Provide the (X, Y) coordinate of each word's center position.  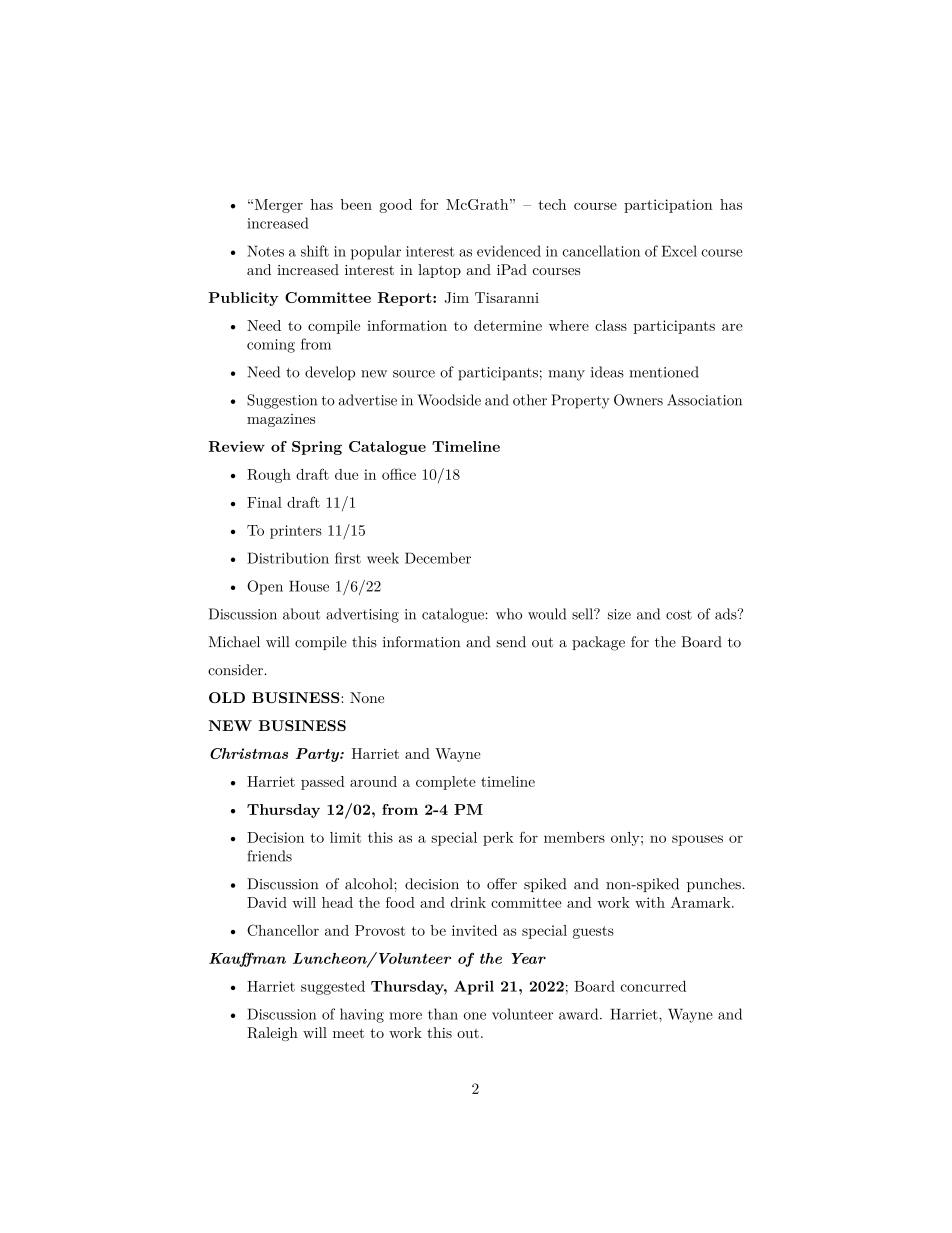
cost (679, 615)
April (474, 987)
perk (498, 839)
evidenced (509, 251)
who (509, 614)
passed (323, 783)
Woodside (449, 400)
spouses (697, 840)
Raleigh (272, 1034)
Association (704, 400)
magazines (281, 420)
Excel (679, 251)
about (301, 614)
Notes (265, 251)
